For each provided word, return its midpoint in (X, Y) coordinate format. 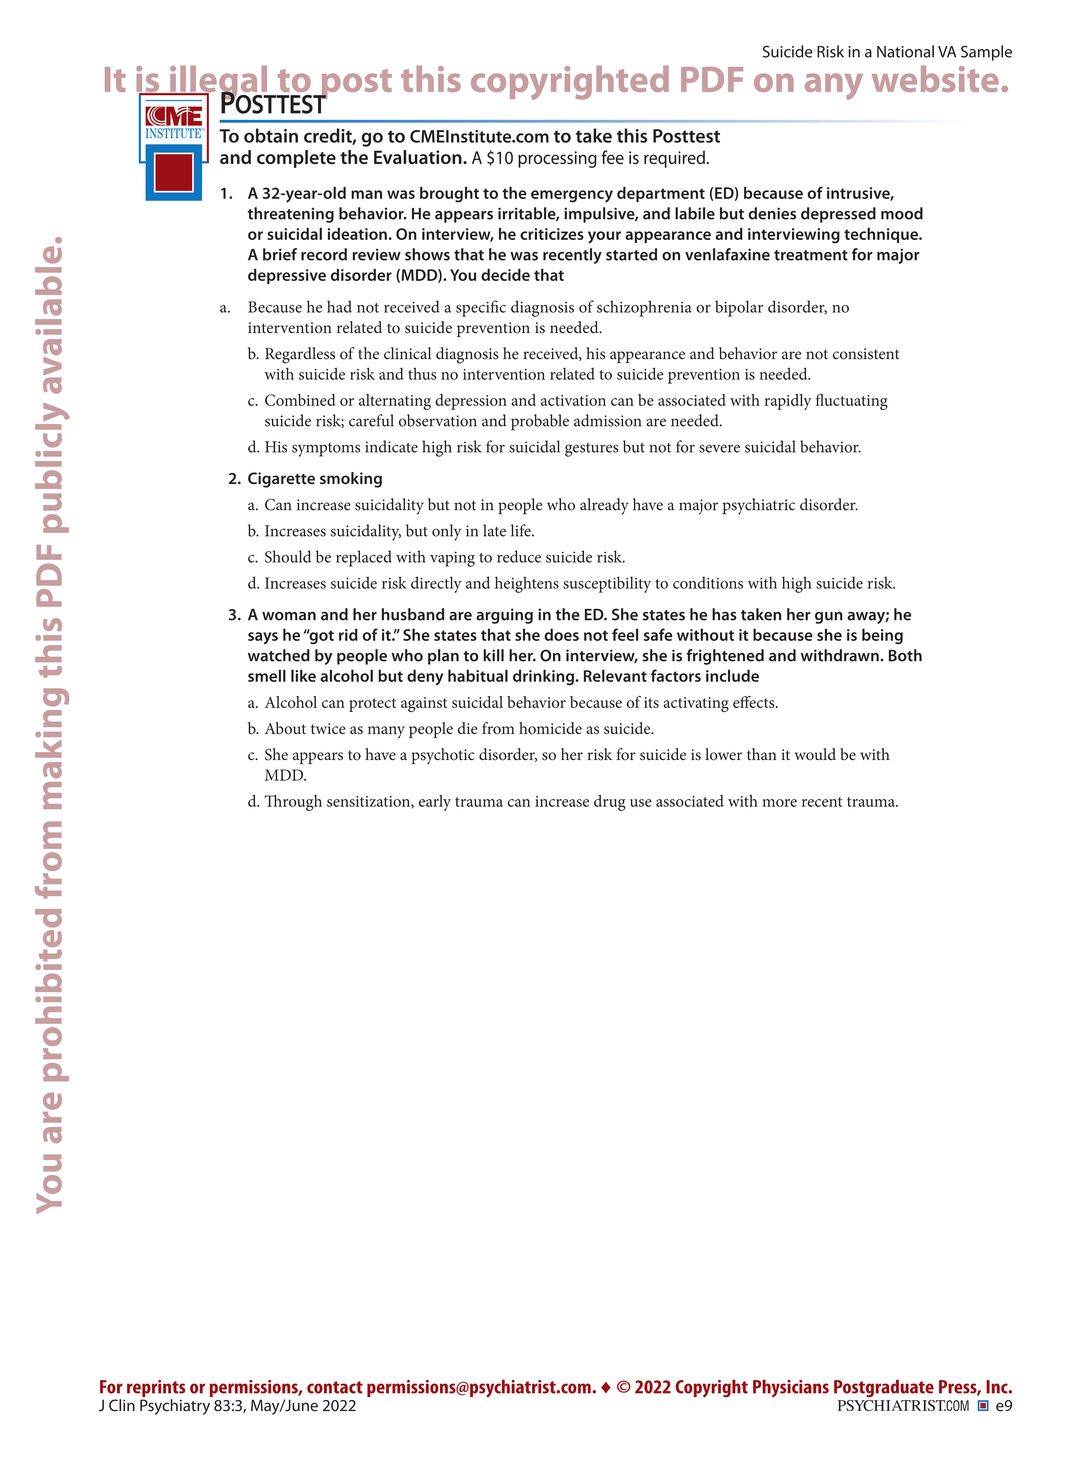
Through (293, 803)
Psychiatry (175, 1407)
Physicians (791, 1388)
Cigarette (281, 480)
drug (610, 803)
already (604, 506)
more (779, 803)
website (935, 79)
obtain (271, 135)
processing (557, 159)
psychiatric (759, 506)
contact (335, 1387)
